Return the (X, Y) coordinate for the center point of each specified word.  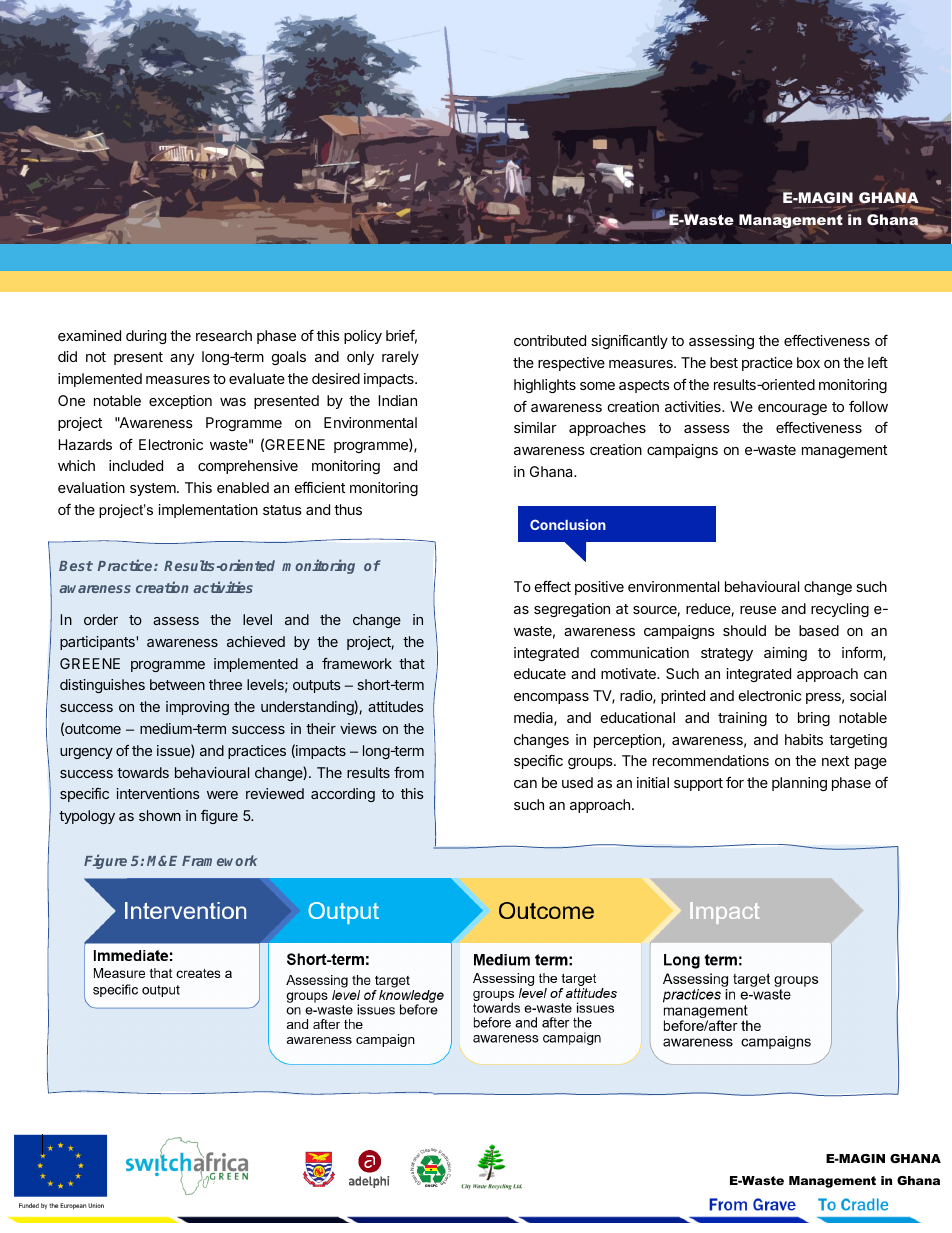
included (136, 465)
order (101, 619)
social (868, 695)
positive (599, 588)
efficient (320, 487)
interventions (158, 793)
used (577, 782)
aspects (644, 386)
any (182, 359)
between (177, 684)
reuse (758, 610)
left (878, 362)
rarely (400, 358)
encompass (551, 698)
